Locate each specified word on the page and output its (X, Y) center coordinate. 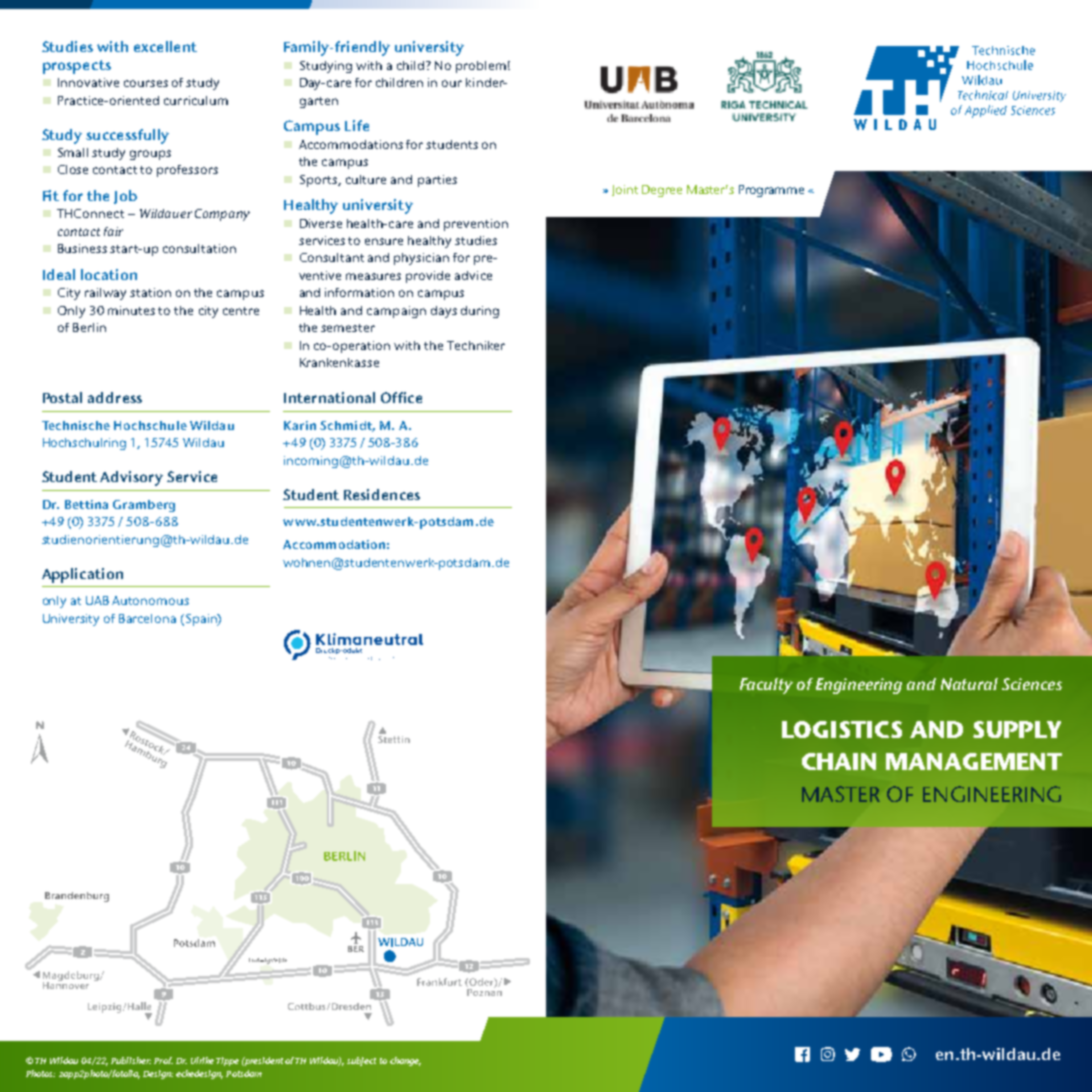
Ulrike (202, 1060)
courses (146, 83)
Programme (771, 191)
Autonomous (150, 600)
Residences (382, 494)
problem (481, 67)
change (405, 1061)
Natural (969, 684)
